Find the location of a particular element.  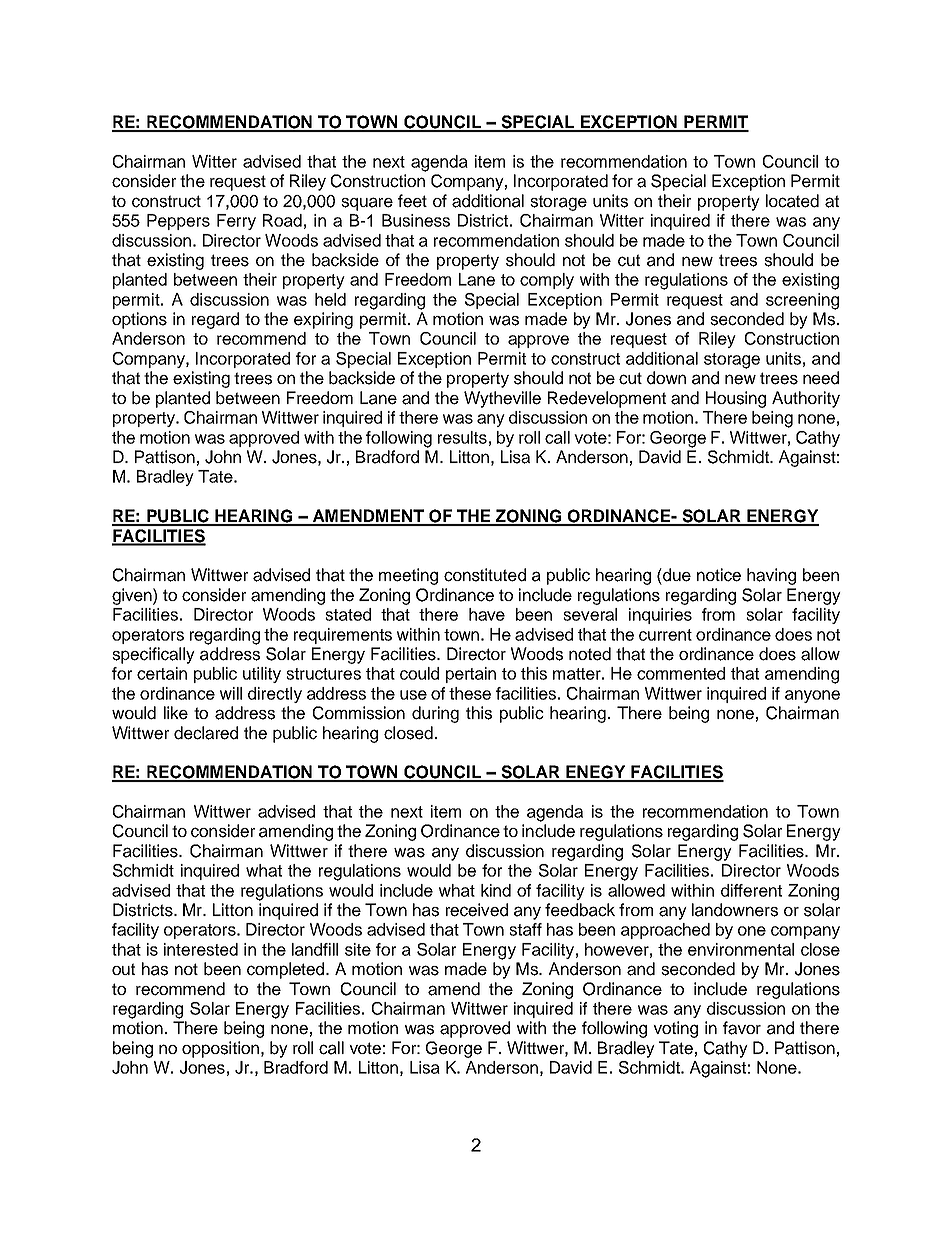

certain is located at coordinates (162, 673).
